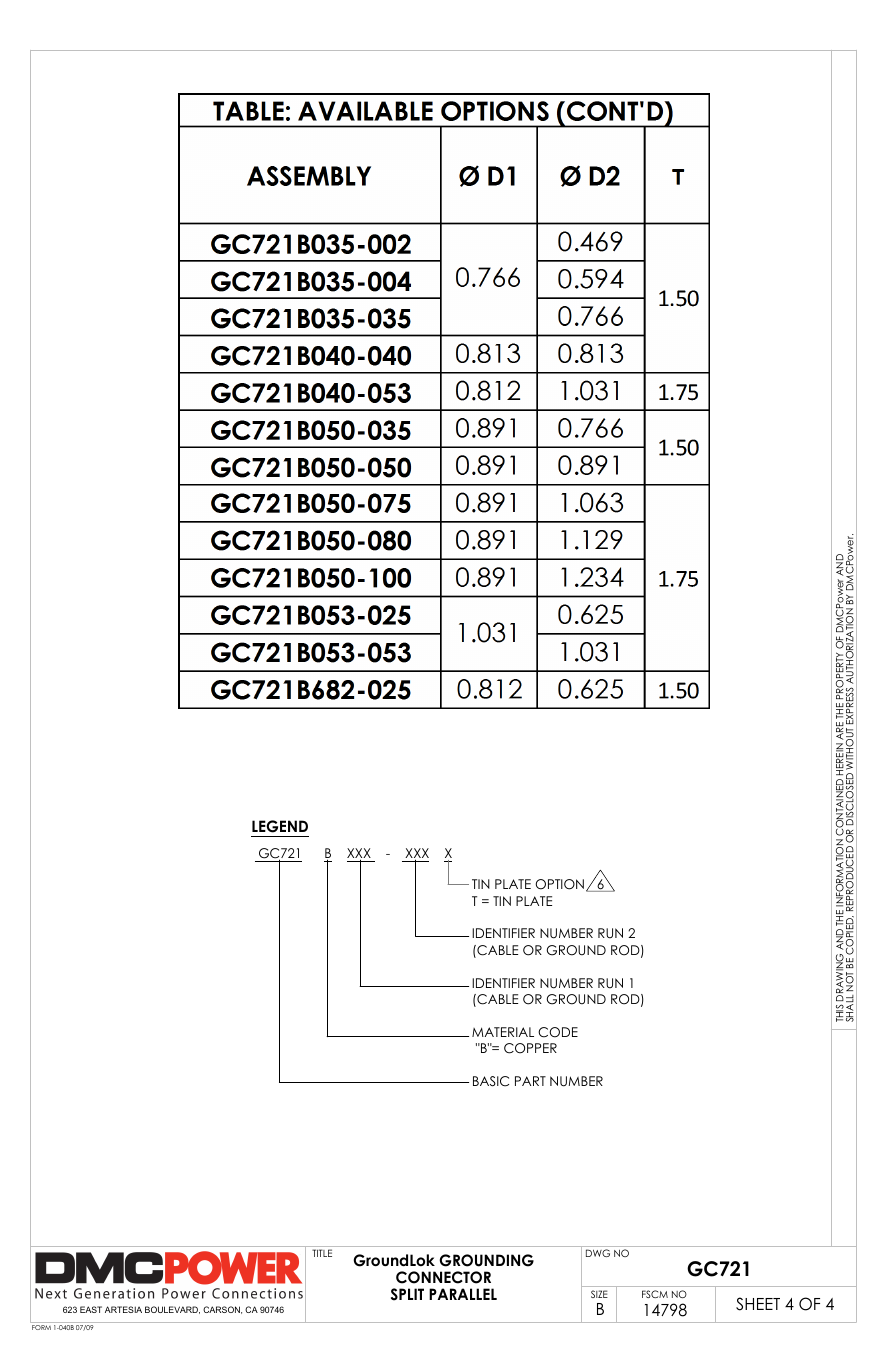  What do you see at coordinates (503, 1032) in the screenshot?
I see `MATERIAL` at bounding box center [503, 1032].
